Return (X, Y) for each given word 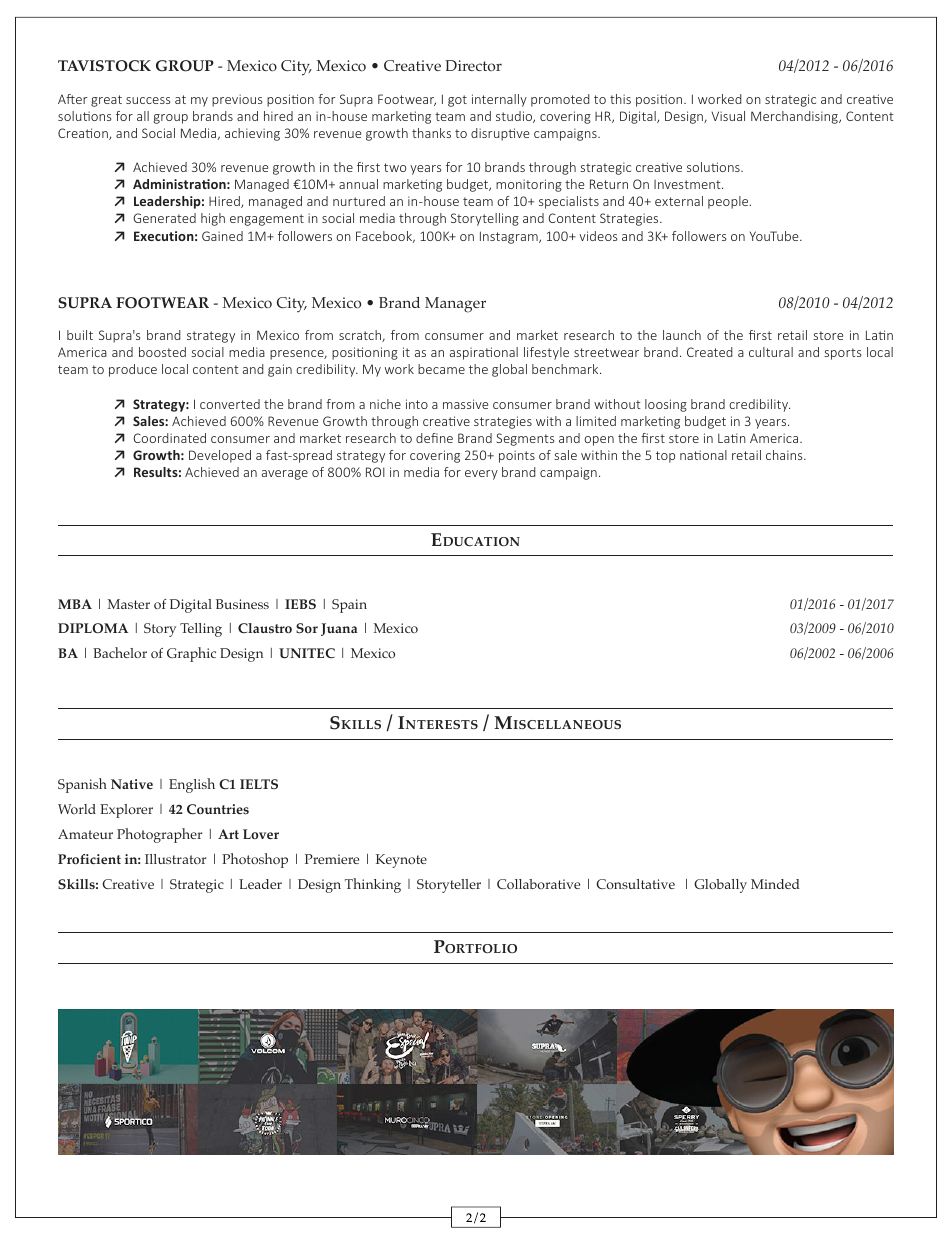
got (457, 101)
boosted (162, 352)
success (148, 100)
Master (128, 604)
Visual (728, 116)
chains (785, 455)
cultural (771, 352)
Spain (349, 606)
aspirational (484, 353)
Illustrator (175, 859)
